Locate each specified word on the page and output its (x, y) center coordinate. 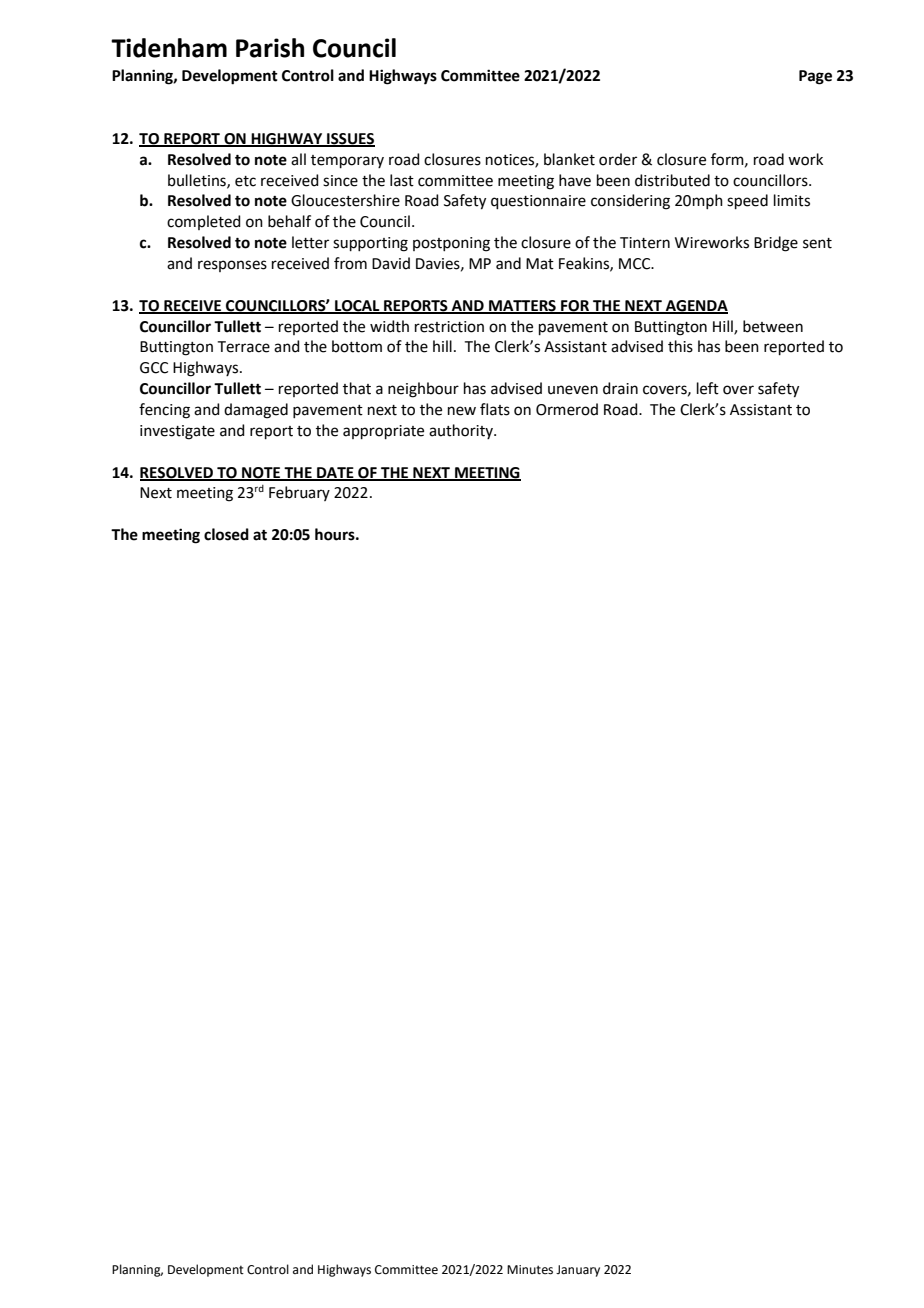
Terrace (244, 347)
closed (226, 534)
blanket (569, 159)
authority (462, 431)
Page (815, 77)
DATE (335, 473)
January (578, 1271)
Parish (270, 48)
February (299, 493)
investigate (177, 432)
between (773, 326)
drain (620, 388)
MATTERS (522, 306)
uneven (573, 390)
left (708, 388)
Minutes (530, 1270)
